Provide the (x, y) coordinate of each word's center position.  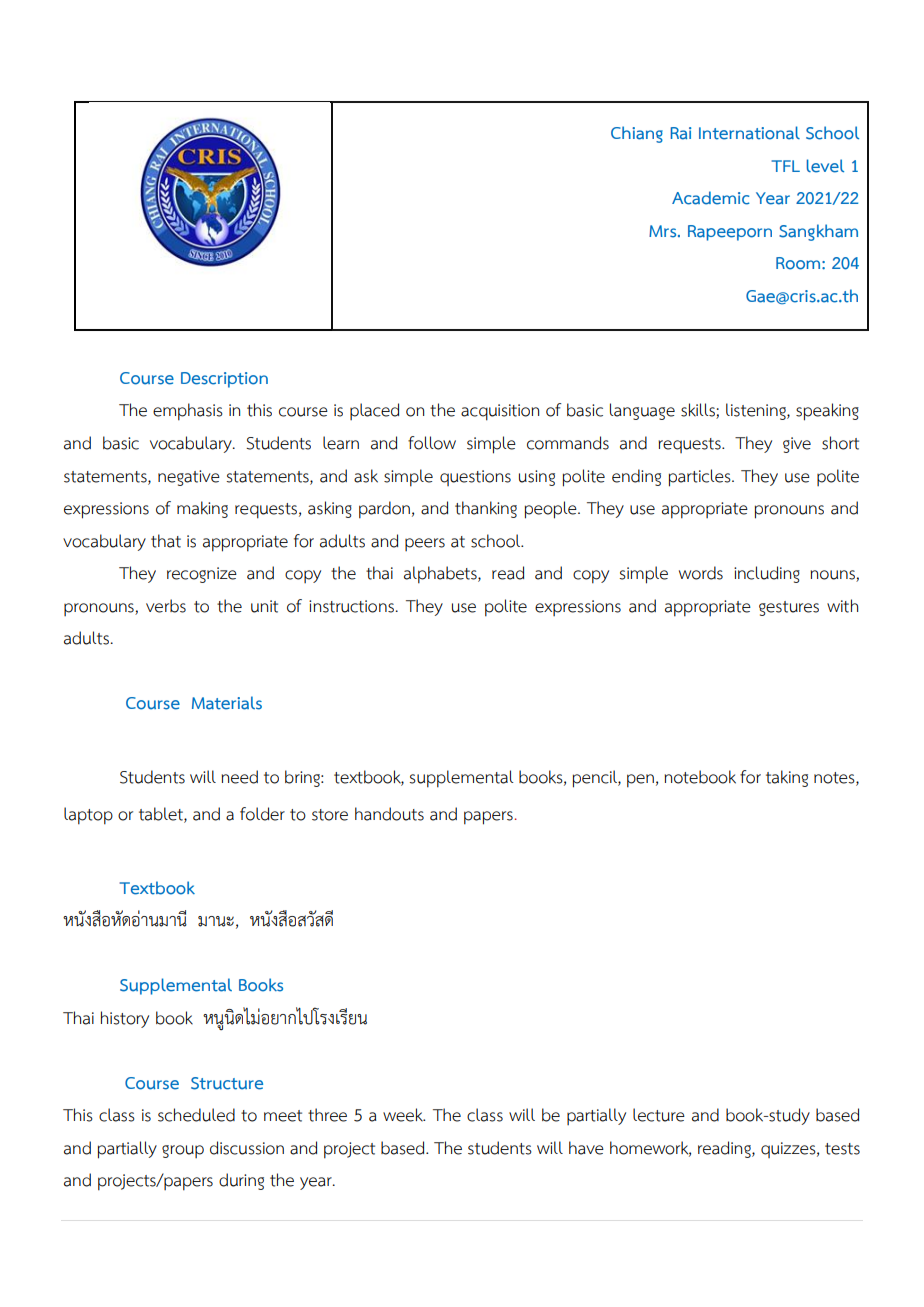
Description (224, 380)
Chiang (637, 134)
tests (842, 1149)
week (404, 1115)
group (183, 1151)
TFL (785, 166)
